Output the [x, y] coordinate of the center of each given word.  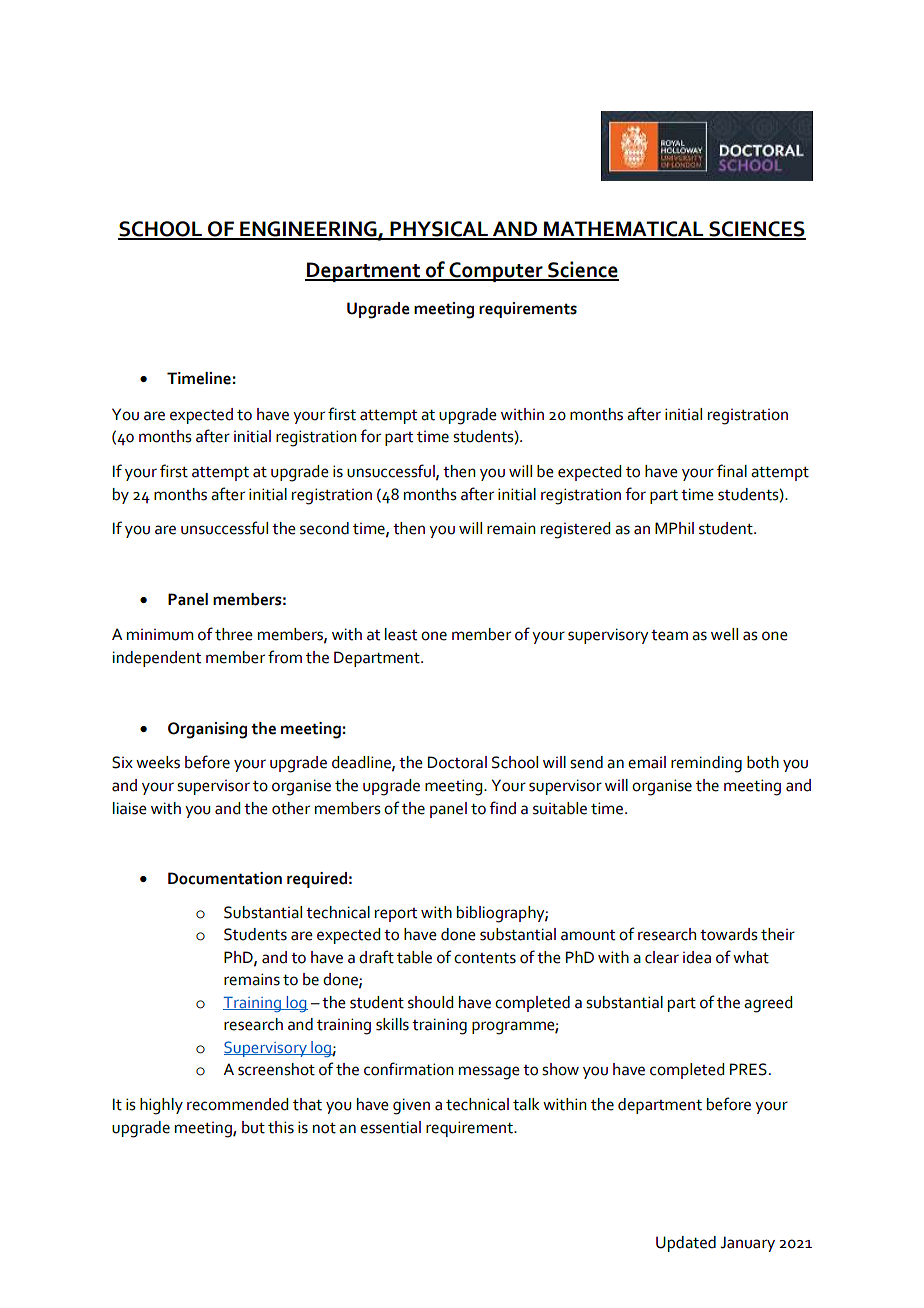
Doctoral [457, 762]
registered [575, 530]
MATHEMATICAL [624, 230]
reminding [706, 764]
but [253, 1127]
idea [697, 957]
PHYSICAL [439, 230]
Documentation [225, 878]
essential [390, 1127]
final [732, 471]
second [324, 528]
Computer [496, 272]
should [430, 1002]
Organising [207, 730]
